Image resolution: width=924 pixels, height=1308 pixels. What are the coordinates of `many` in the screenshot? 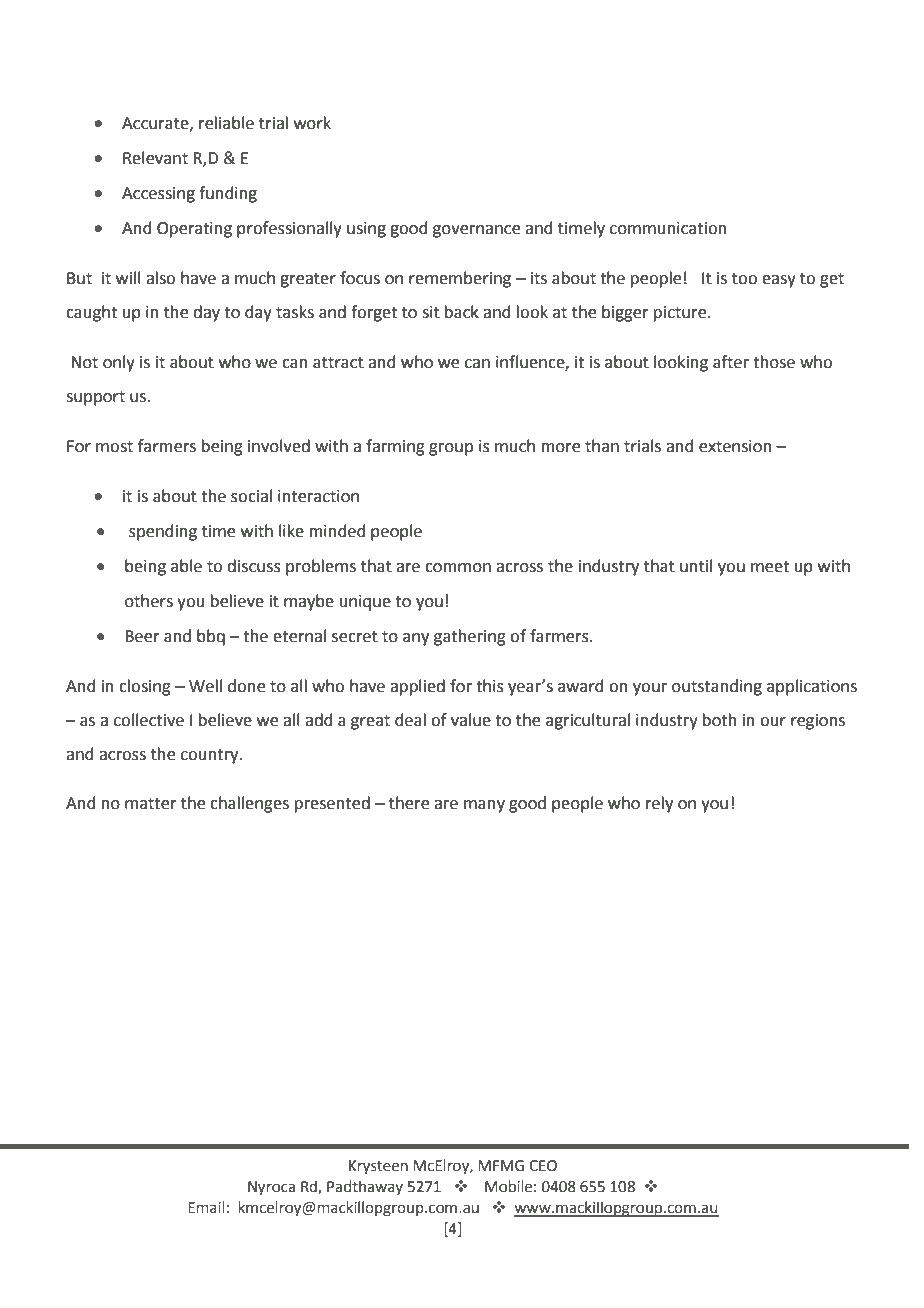 It's located at (484, 806).
